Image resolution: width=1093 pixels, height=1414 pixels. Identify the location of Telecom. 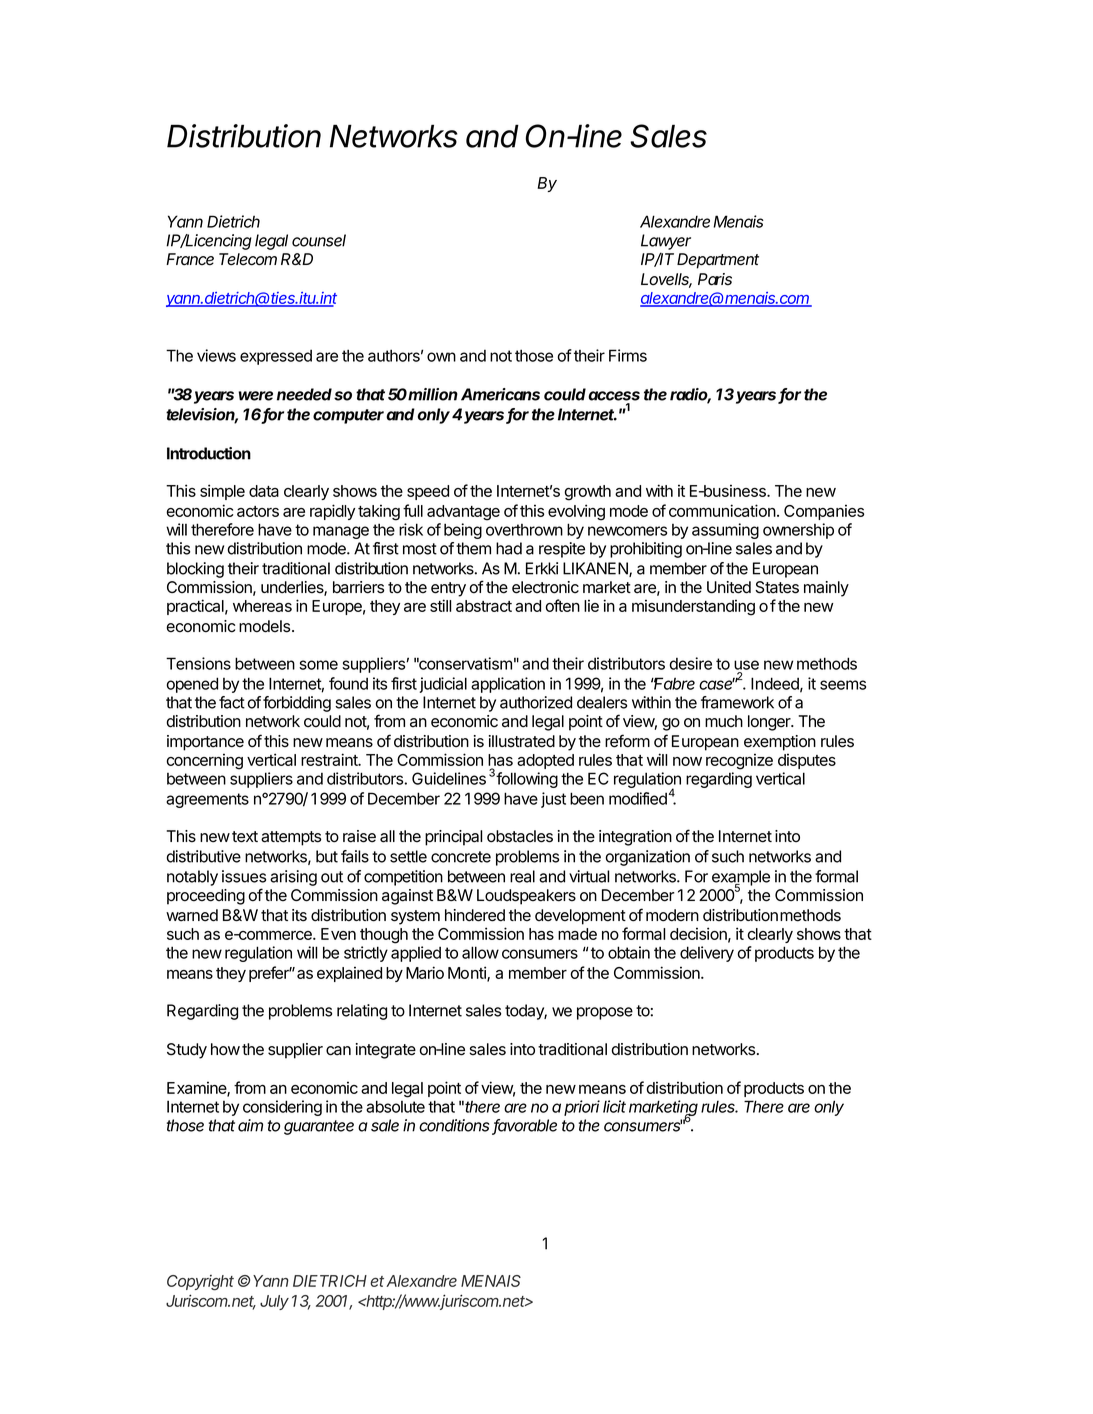
(248, 259).
